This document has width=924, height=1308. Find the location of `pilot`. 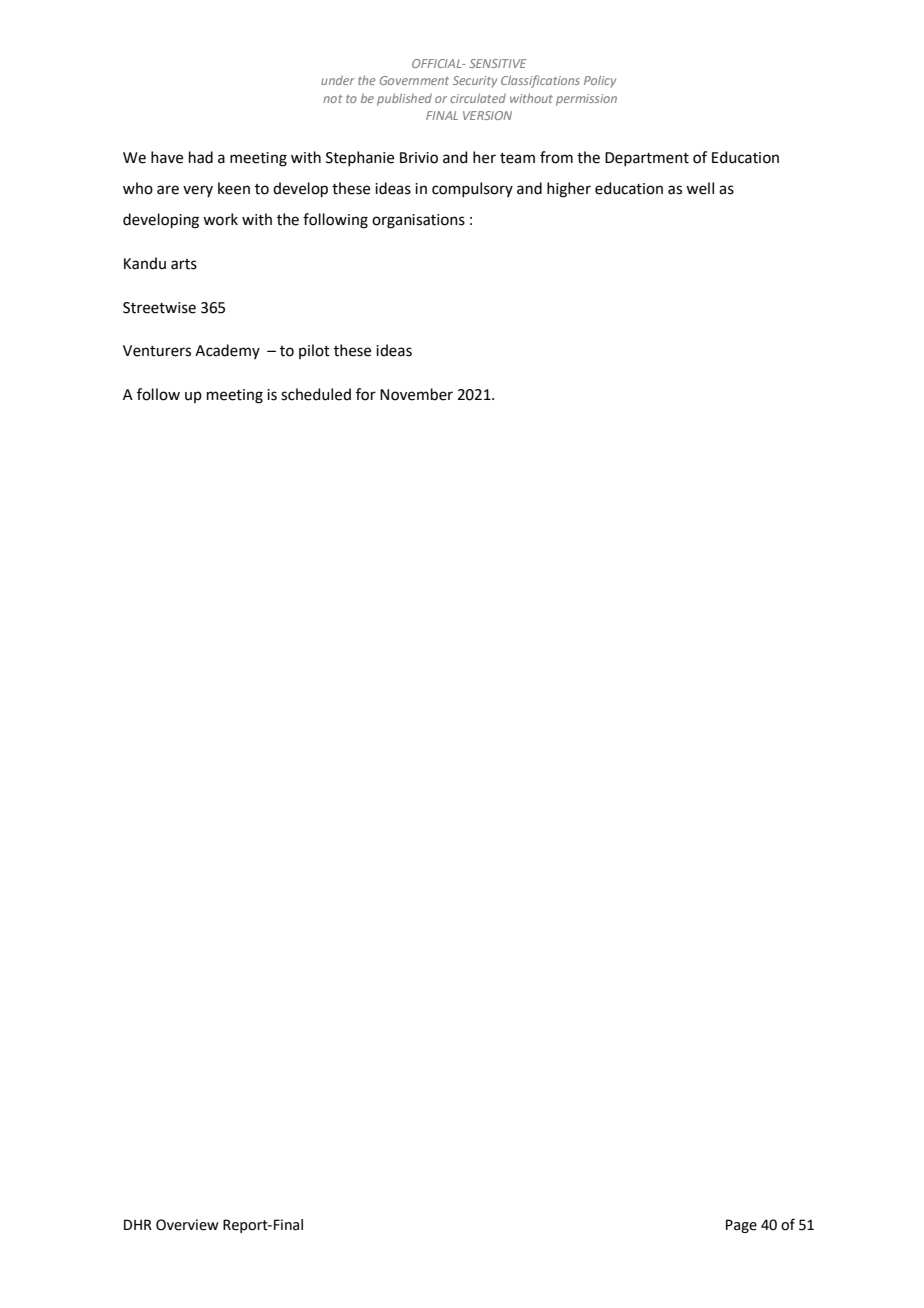

pilot is located at coordinates (314, 351).
